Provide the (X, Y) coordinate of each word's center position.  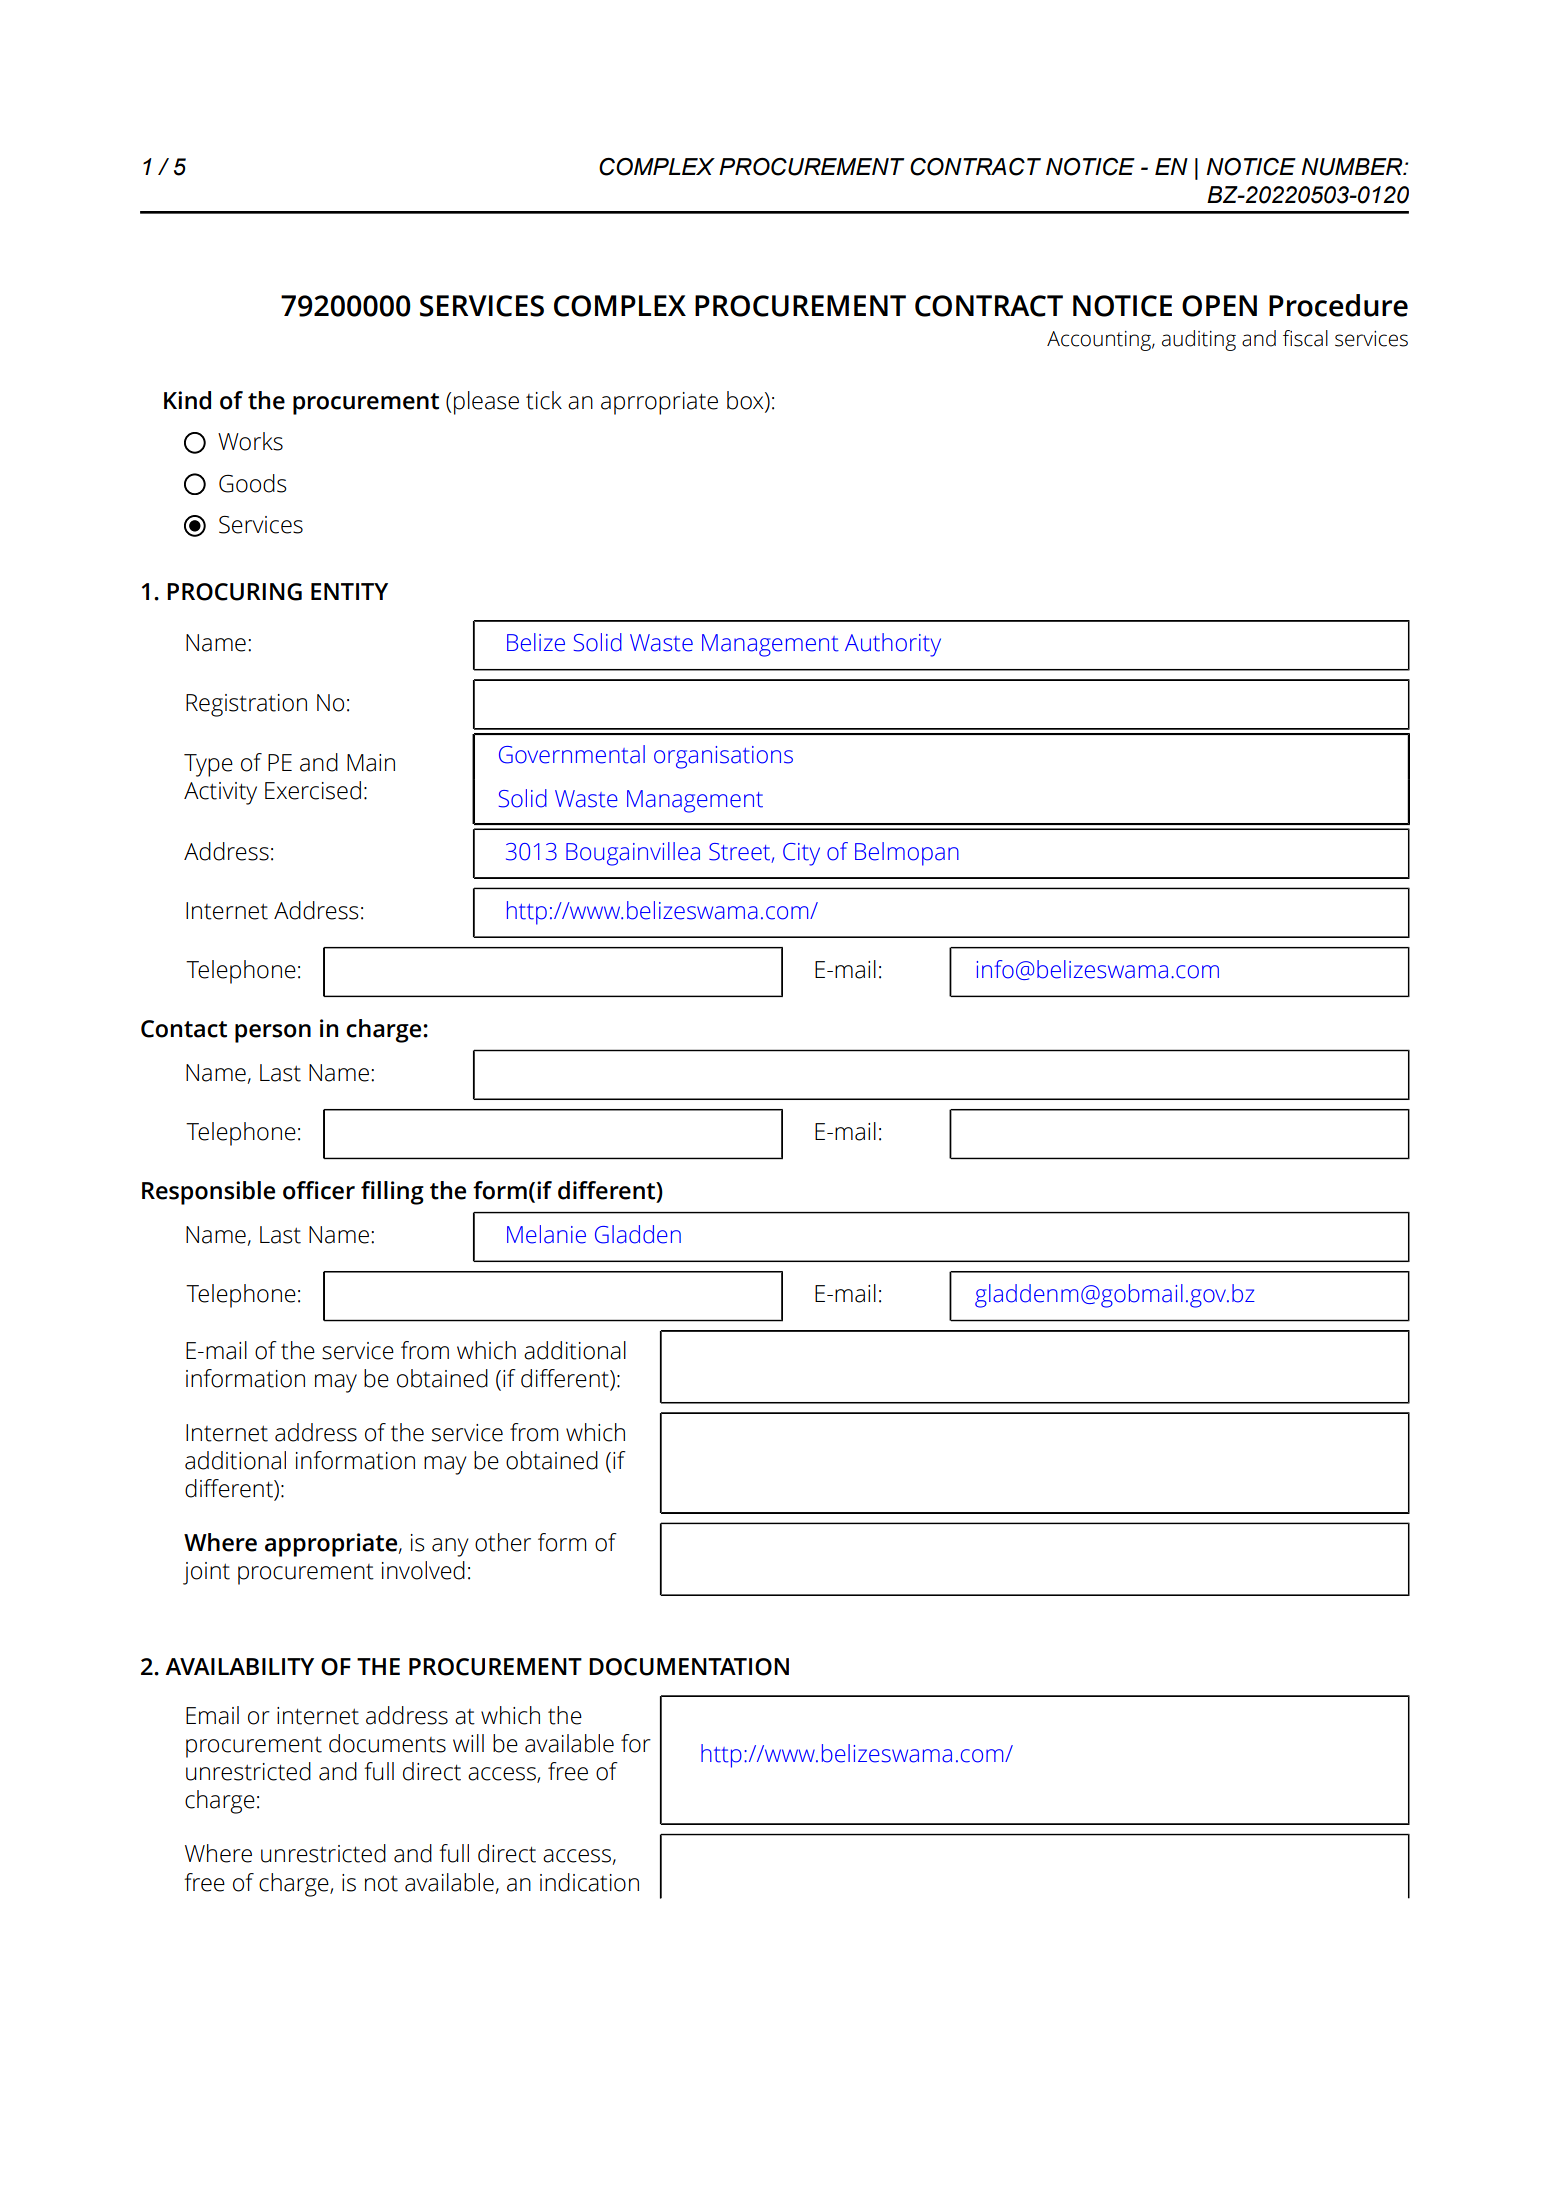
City (801, 854)
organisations (723, 757)
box (746, 401)
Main (371, 763)
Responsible (208, 1193)
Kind (187, 400)
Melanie (546, 1234)
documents (387, 1743)
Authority (893, 645)
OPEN (1219, 306)
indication (589, 1882)
